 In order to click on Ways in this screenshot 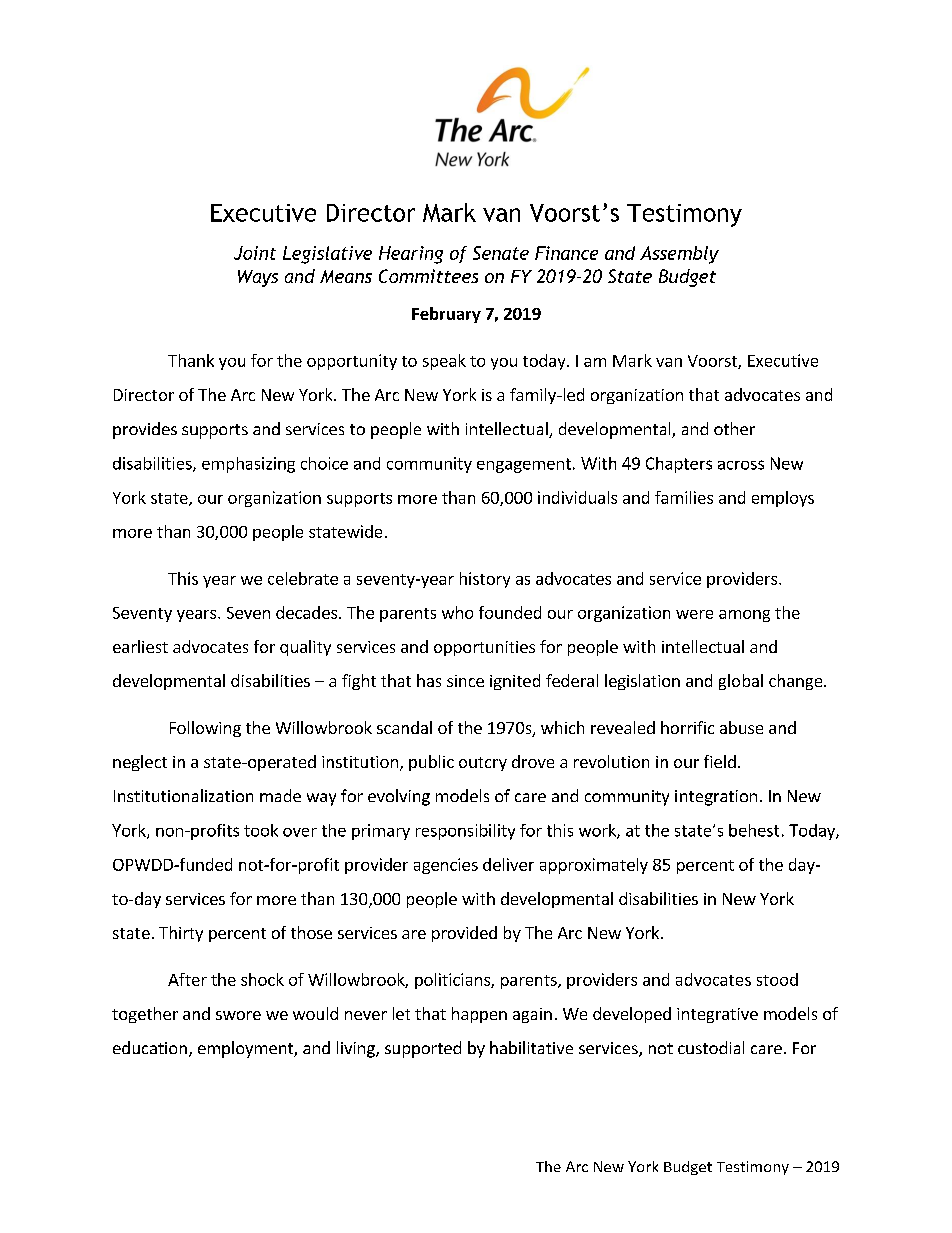, I will do `click(258, 278)`.
